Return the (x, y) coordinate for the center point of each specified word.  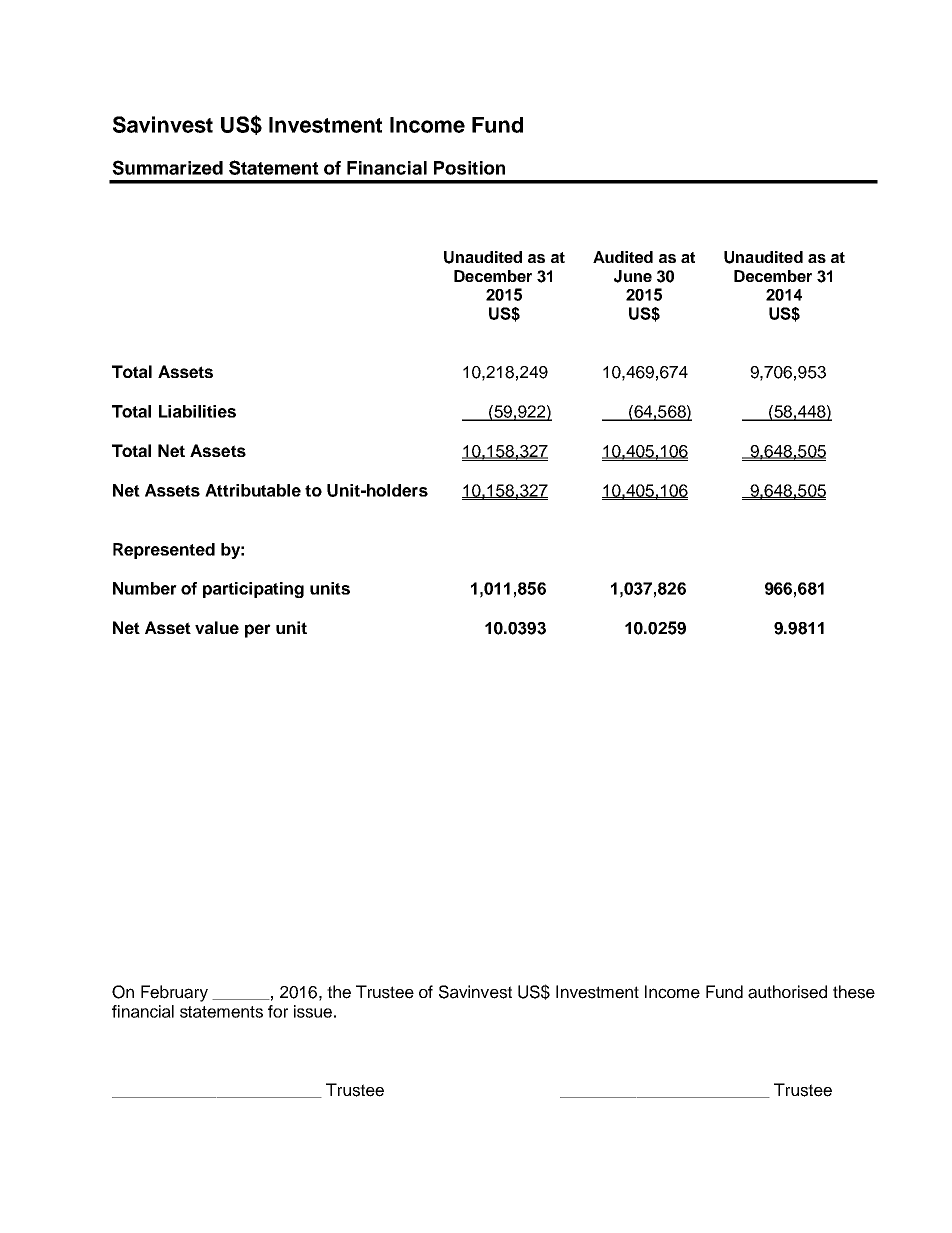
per (258, 631)
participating (253, 590)
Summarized (167, 167)
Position (469, 168)
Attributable (253, 490)
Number (145, 588)
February (174, 993)
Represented (164, 551)
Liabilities (197, 411)
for (278, 1011)
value (217, 627)
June (633, 276)
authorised (787, 992)
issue (313, 1011)
